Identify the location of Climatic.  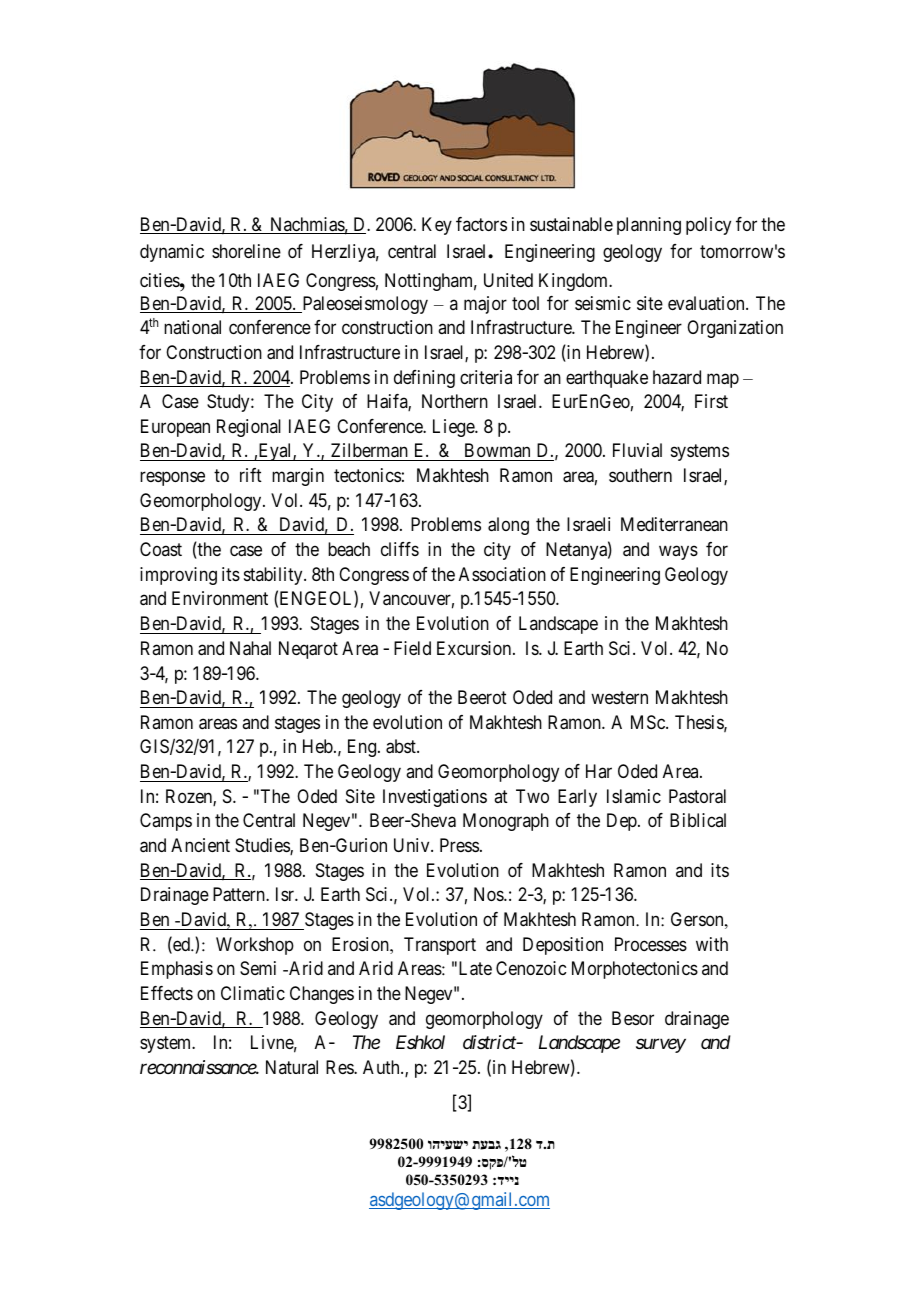
(253, 993).
